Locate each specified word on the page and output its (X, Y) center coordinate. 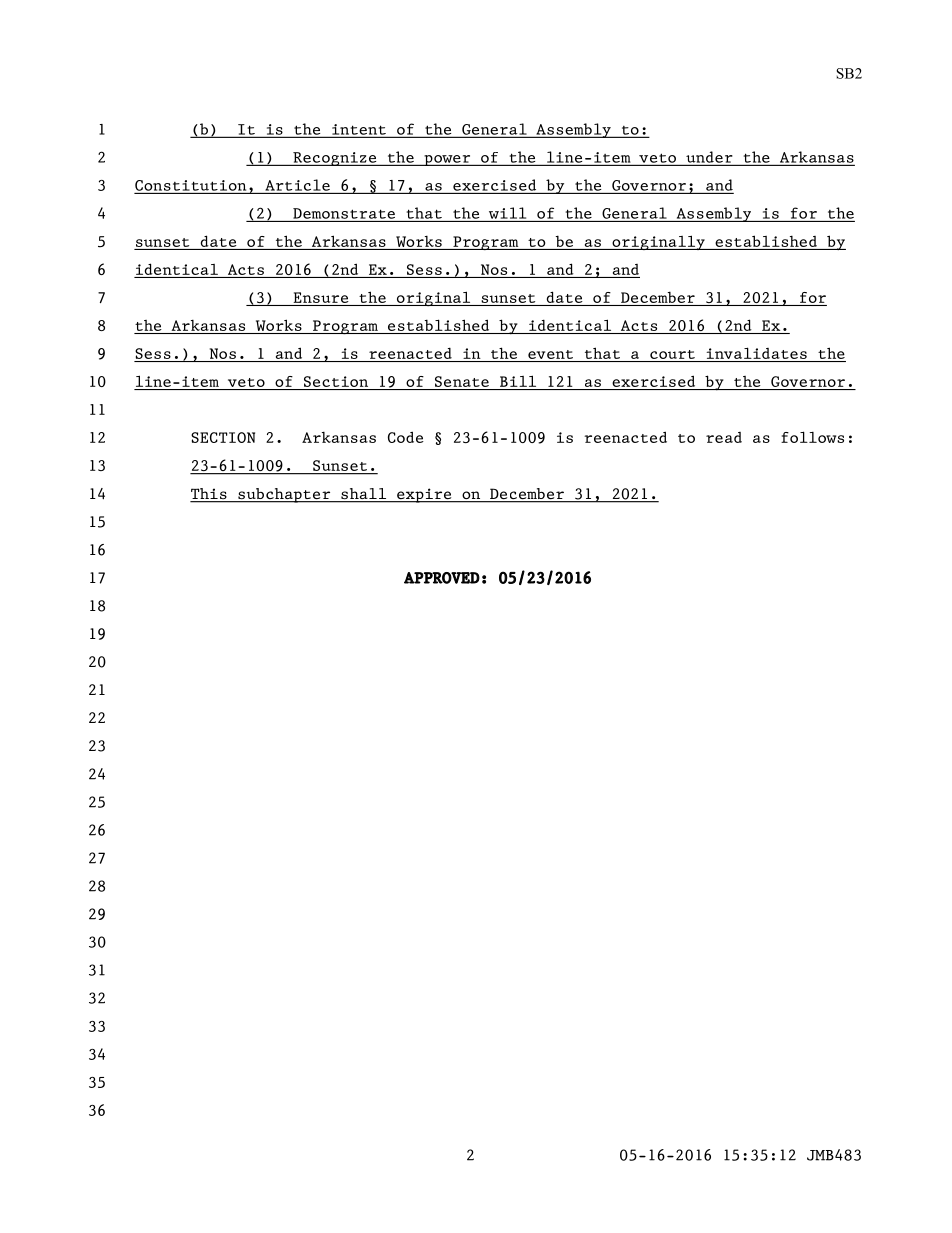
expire (424, 495)
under (709, 158)
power (447, 160)
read (724, 437)
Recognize (335, 159)
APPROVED (442, 578)
